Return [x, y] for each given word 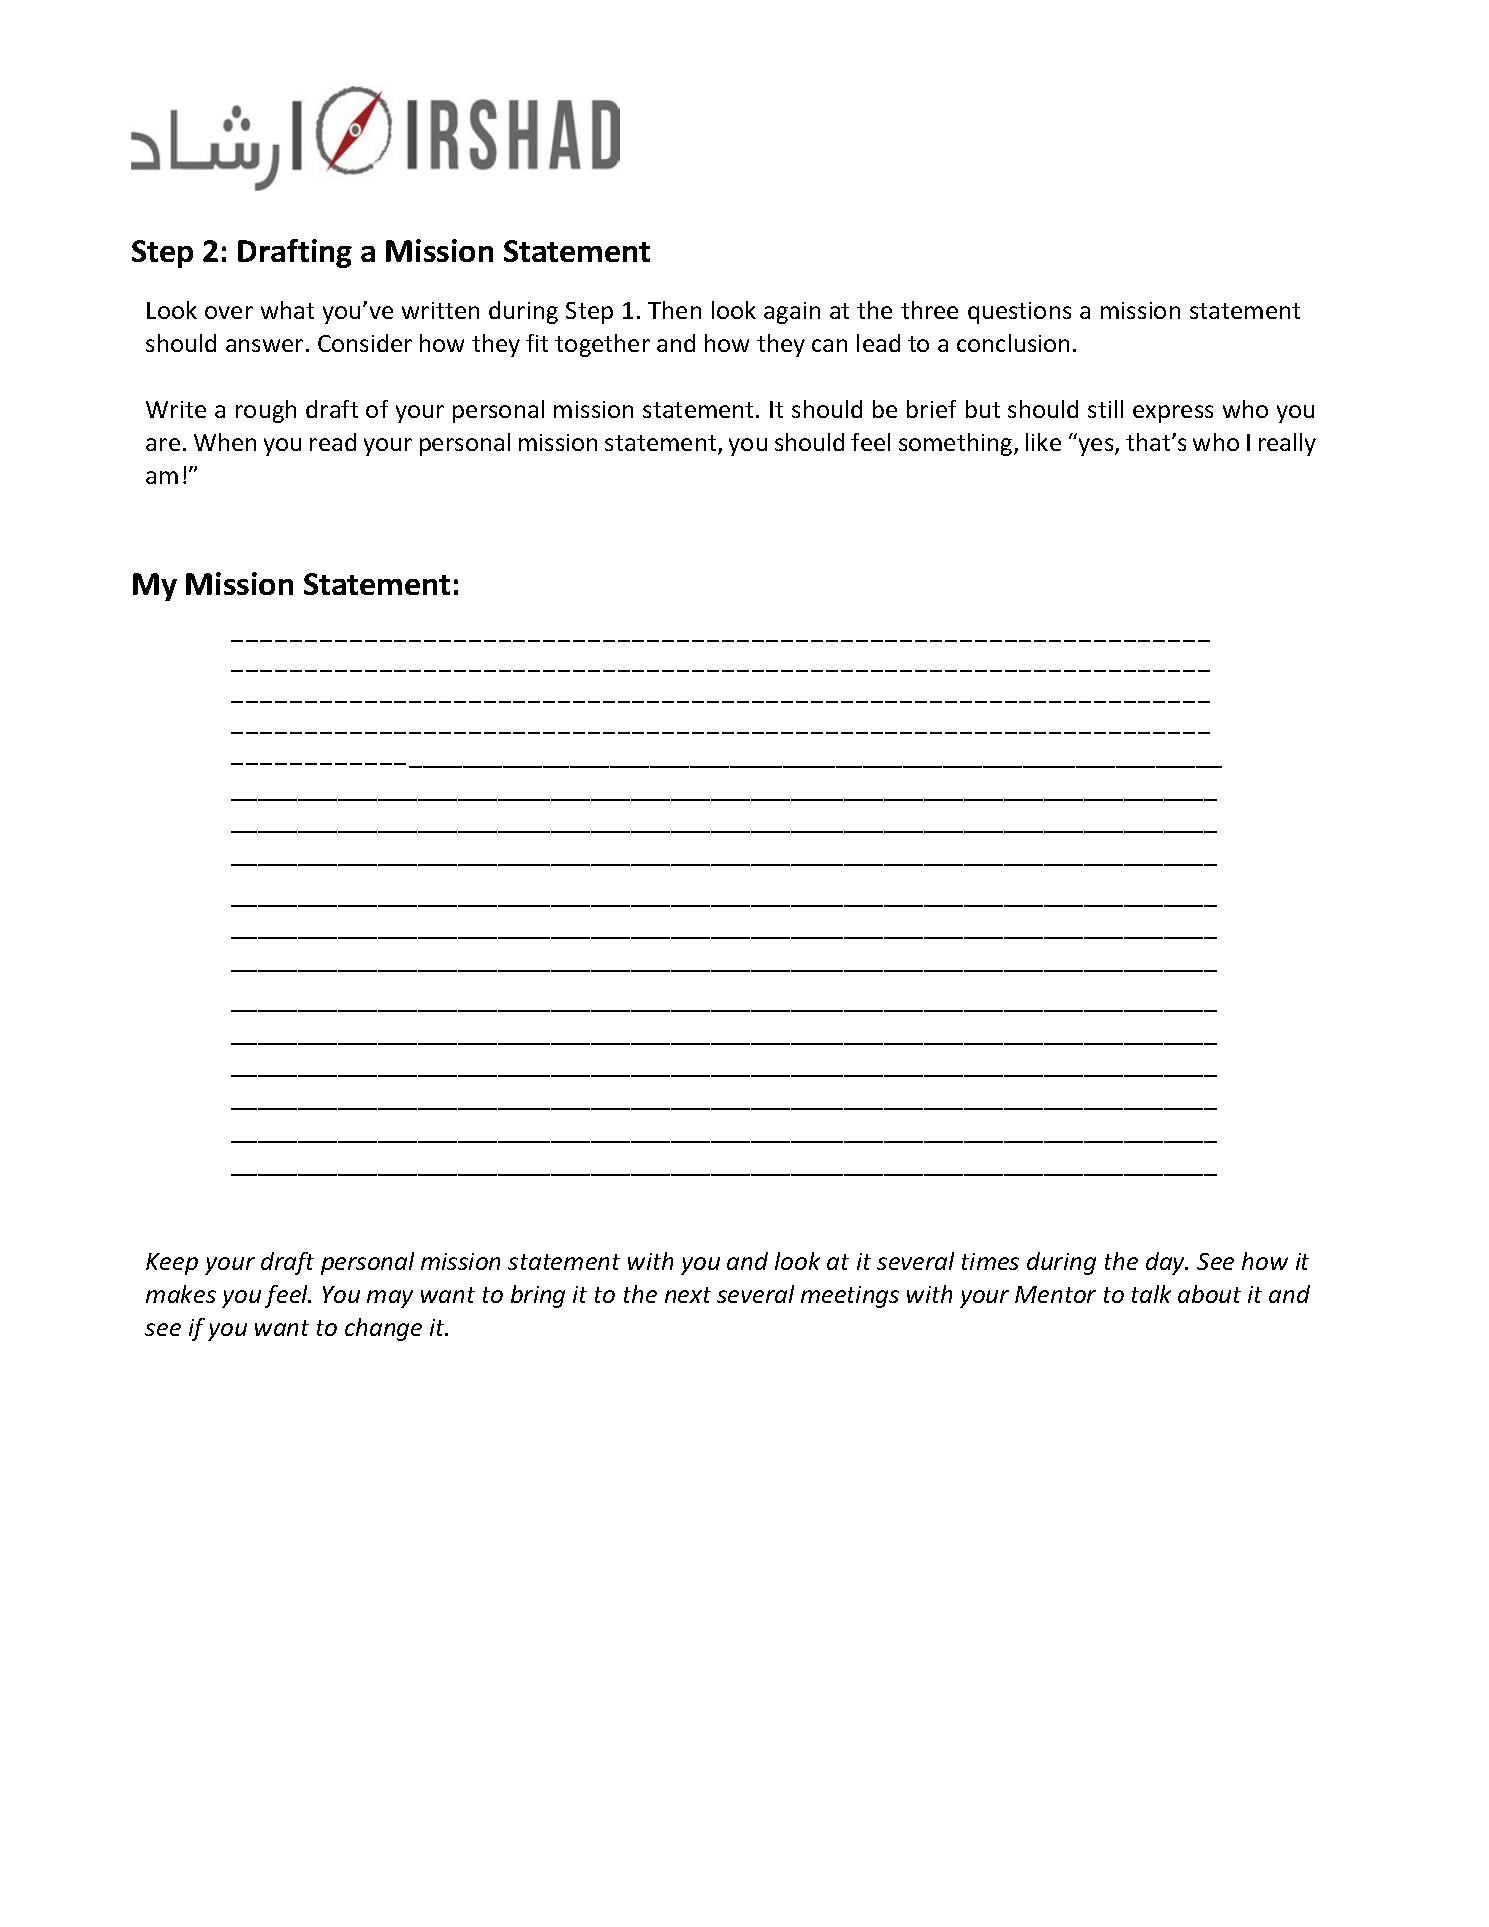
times [990, 1261]
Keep [172, 1264]
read [333, 442]
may [390, 1299]
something [957, 444]
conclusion [1013, 343]
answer [264, 345]
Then [674, 310]
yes [1097, 447]
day [1166, 1263]
